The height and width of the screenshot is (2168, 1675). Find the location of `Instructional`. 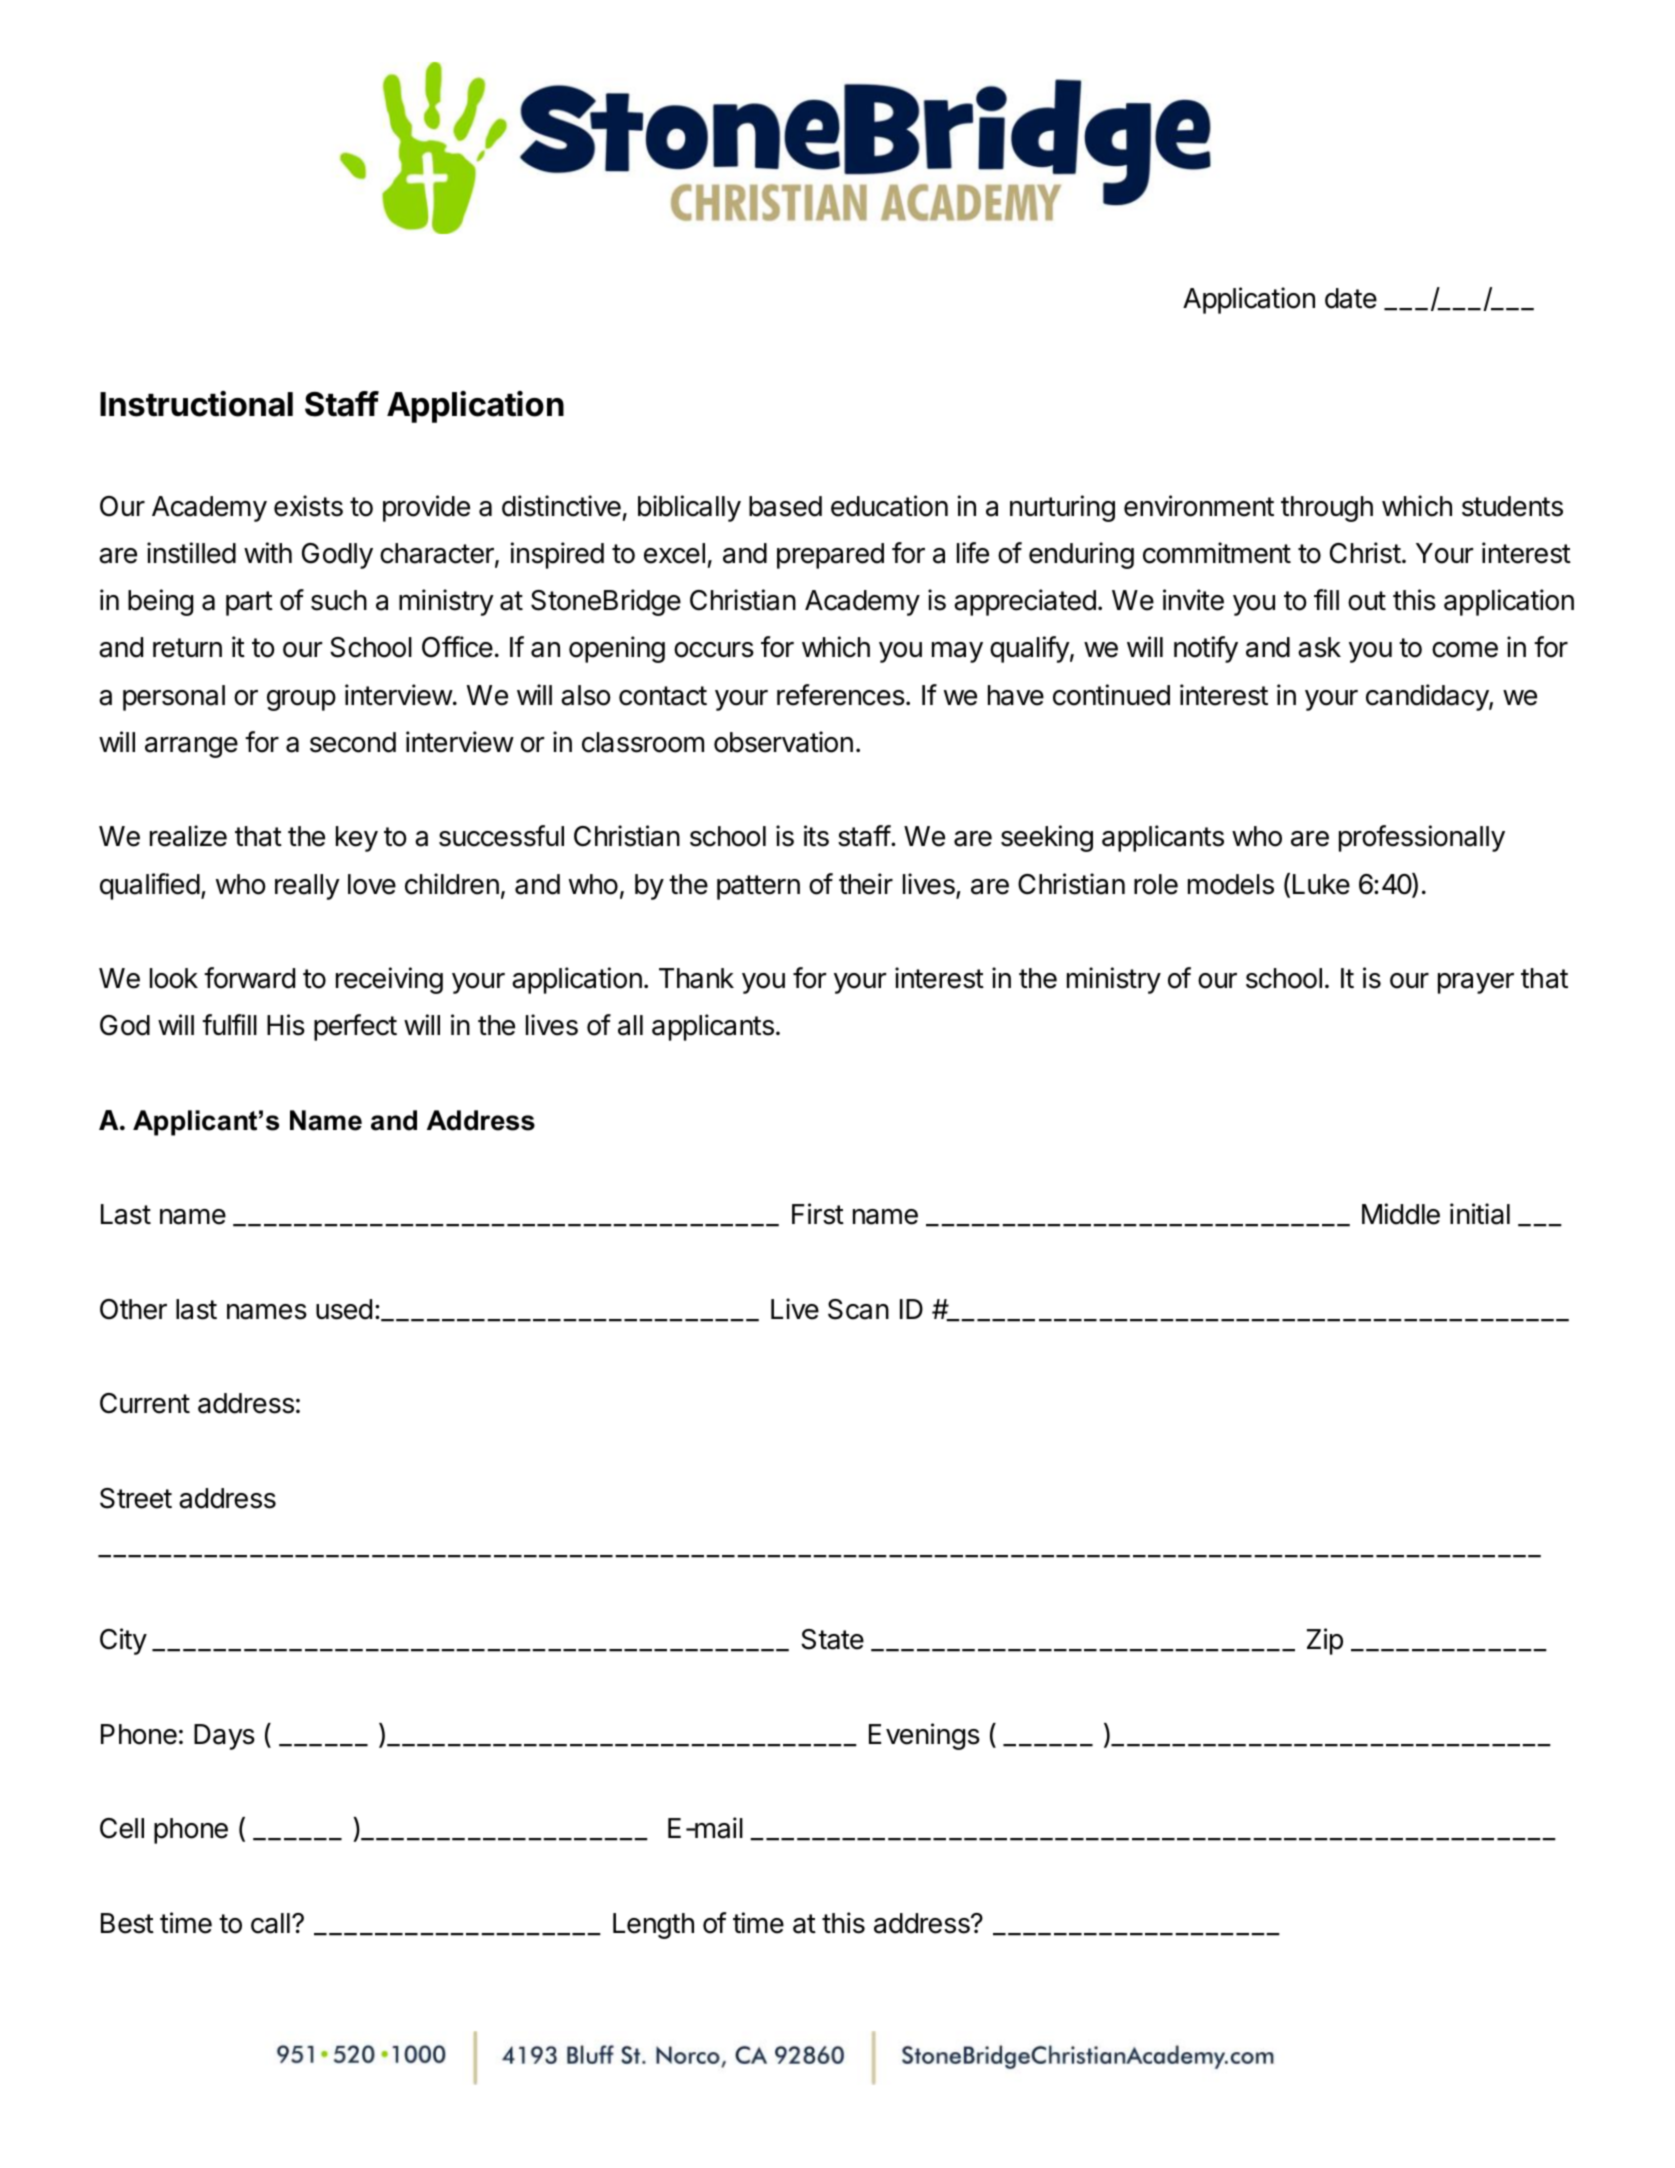

Instructional is located at coordinates (196, 404).
